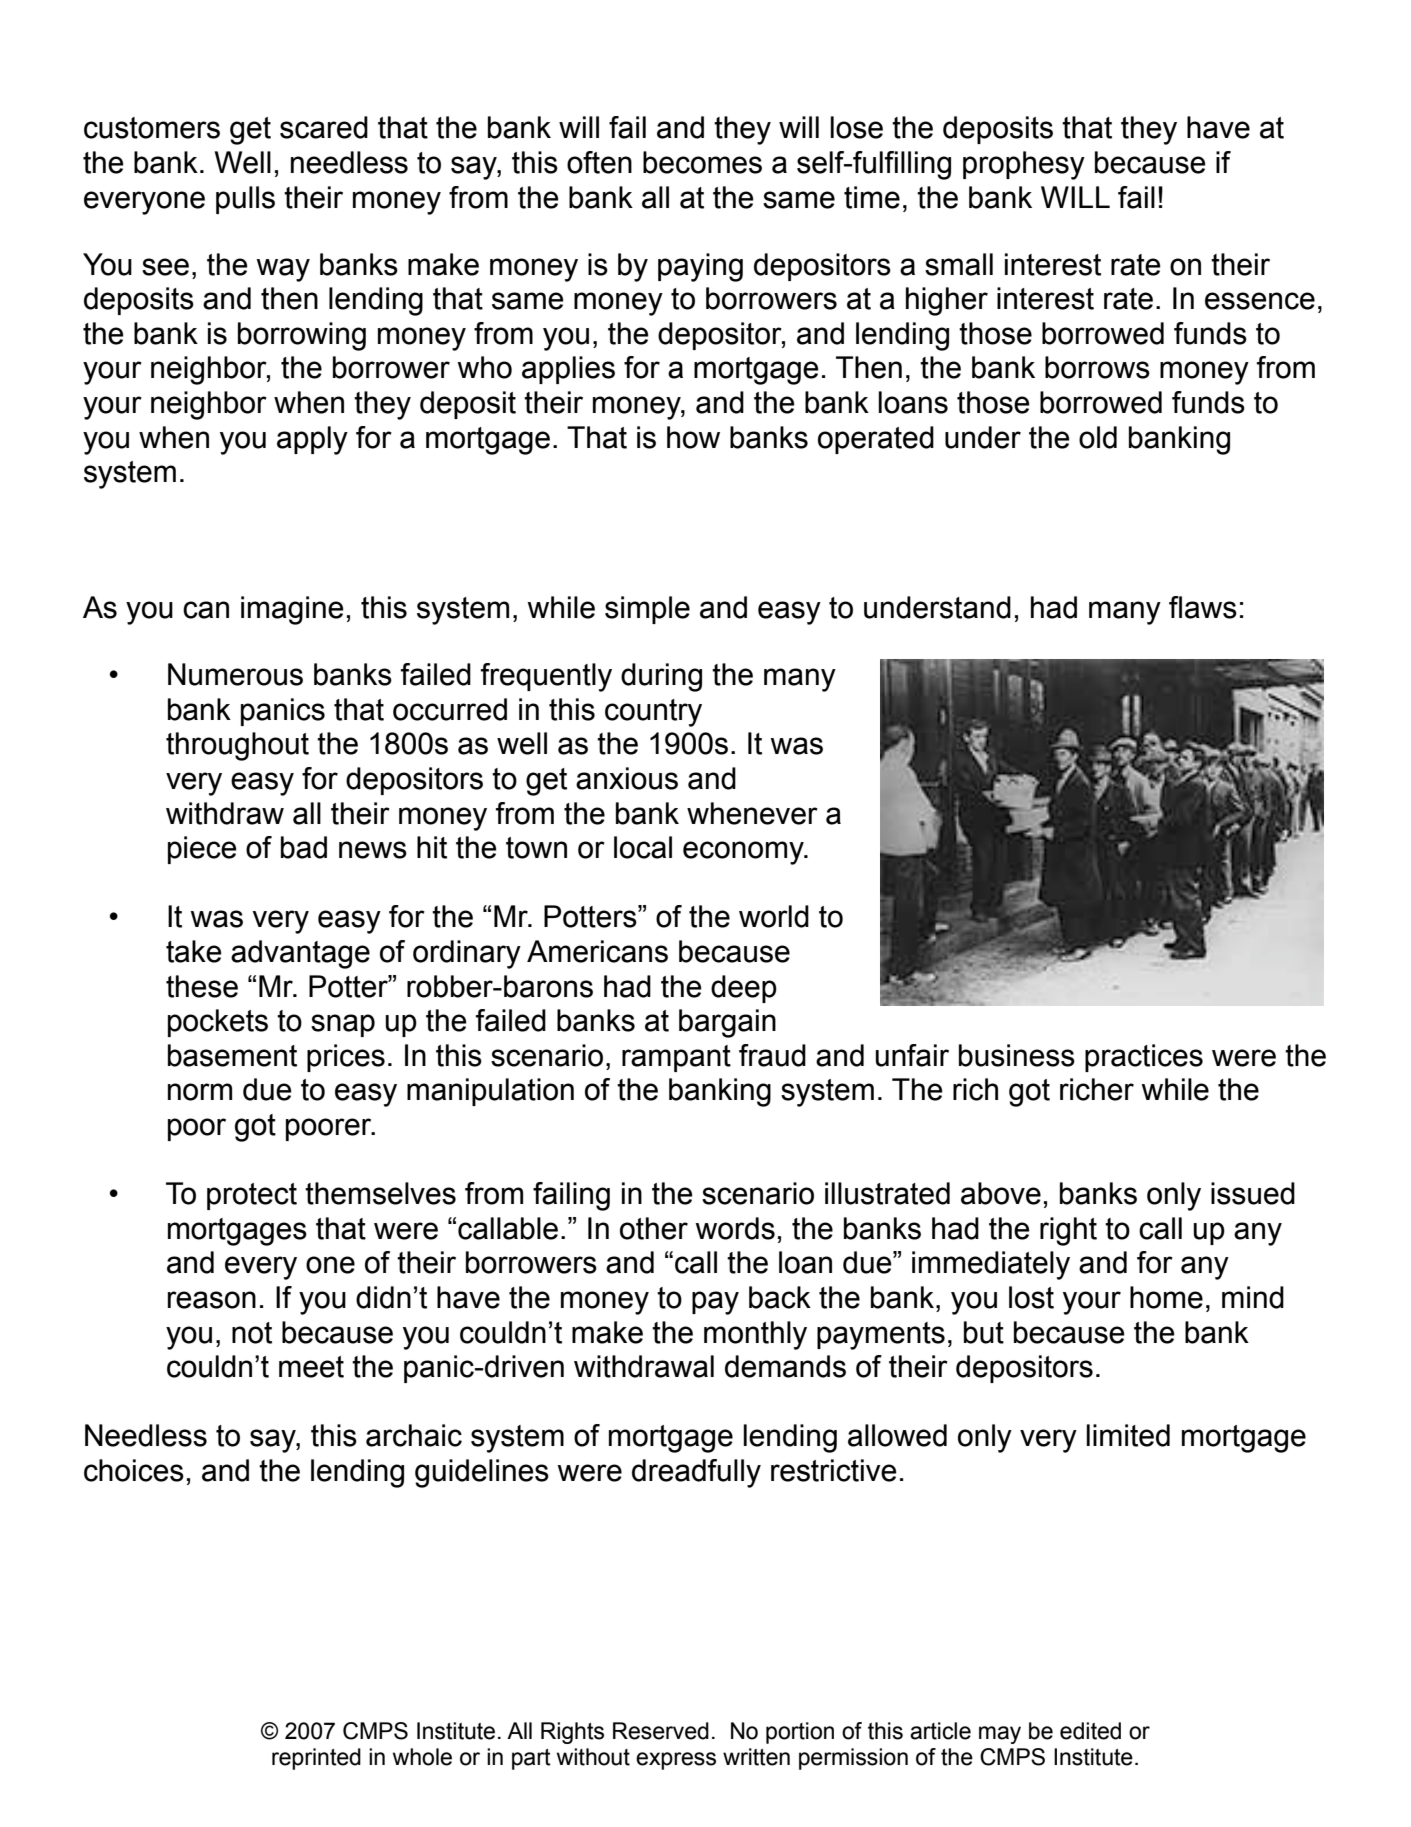  What do you see at coordinates (245, 200) in the document?
I see `pulls` at bounding box center [245, 200].
